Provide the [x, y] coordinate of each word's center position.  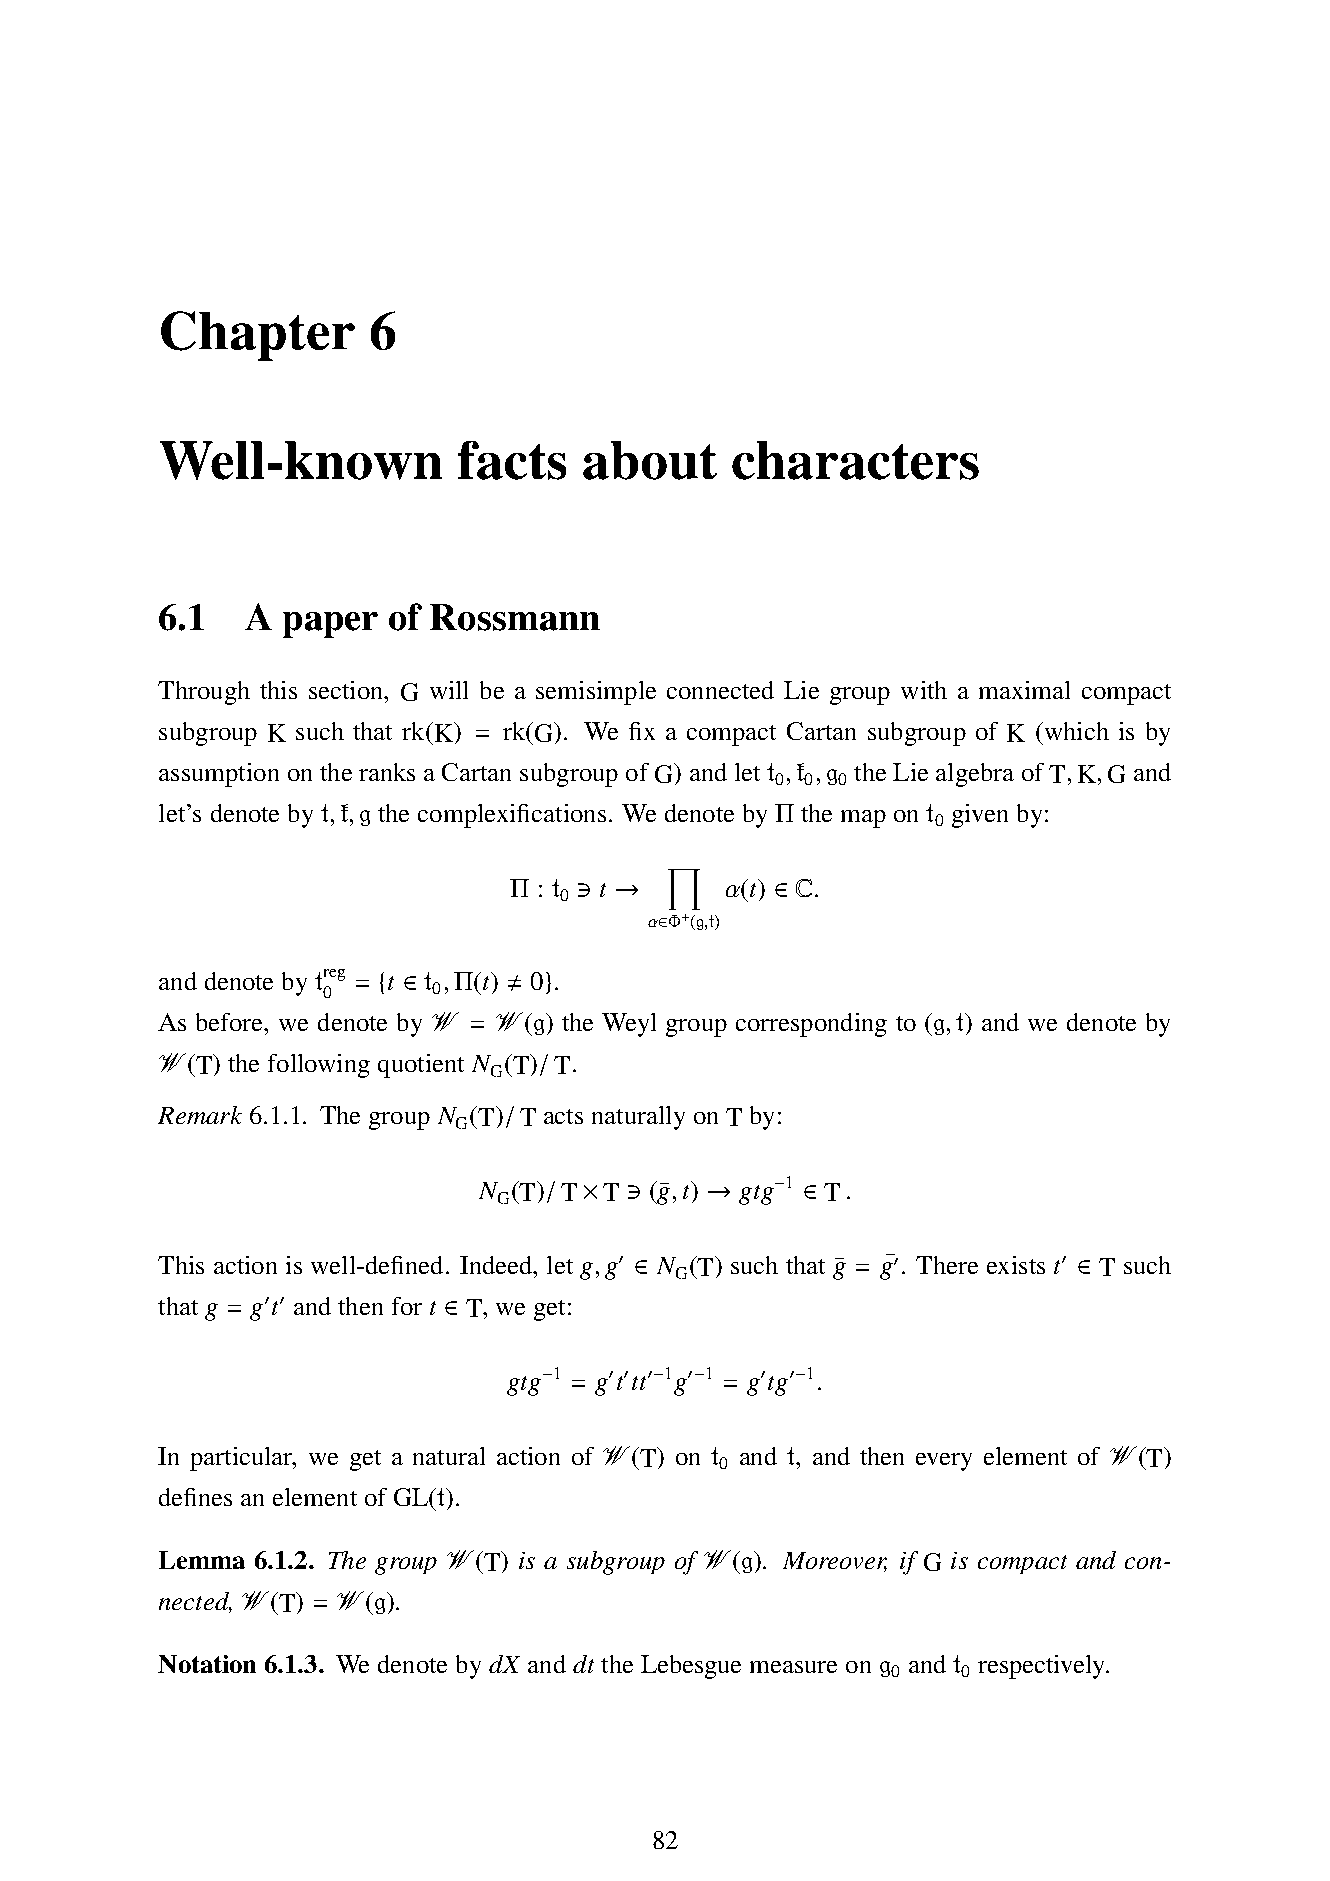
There [947, 1265]
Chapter [258, 336]
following [319, 1066]
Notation [207, 1664]
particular [242, 1459]
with [924, 690]
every [944, 1462]
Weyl [629, 1025]
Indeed [497, 1265]
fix [642, 731]
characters [855, 460]
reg [334, 975]
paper [330, 625]
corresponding [811, 1025]
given [980, 816]
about [650, 460]
